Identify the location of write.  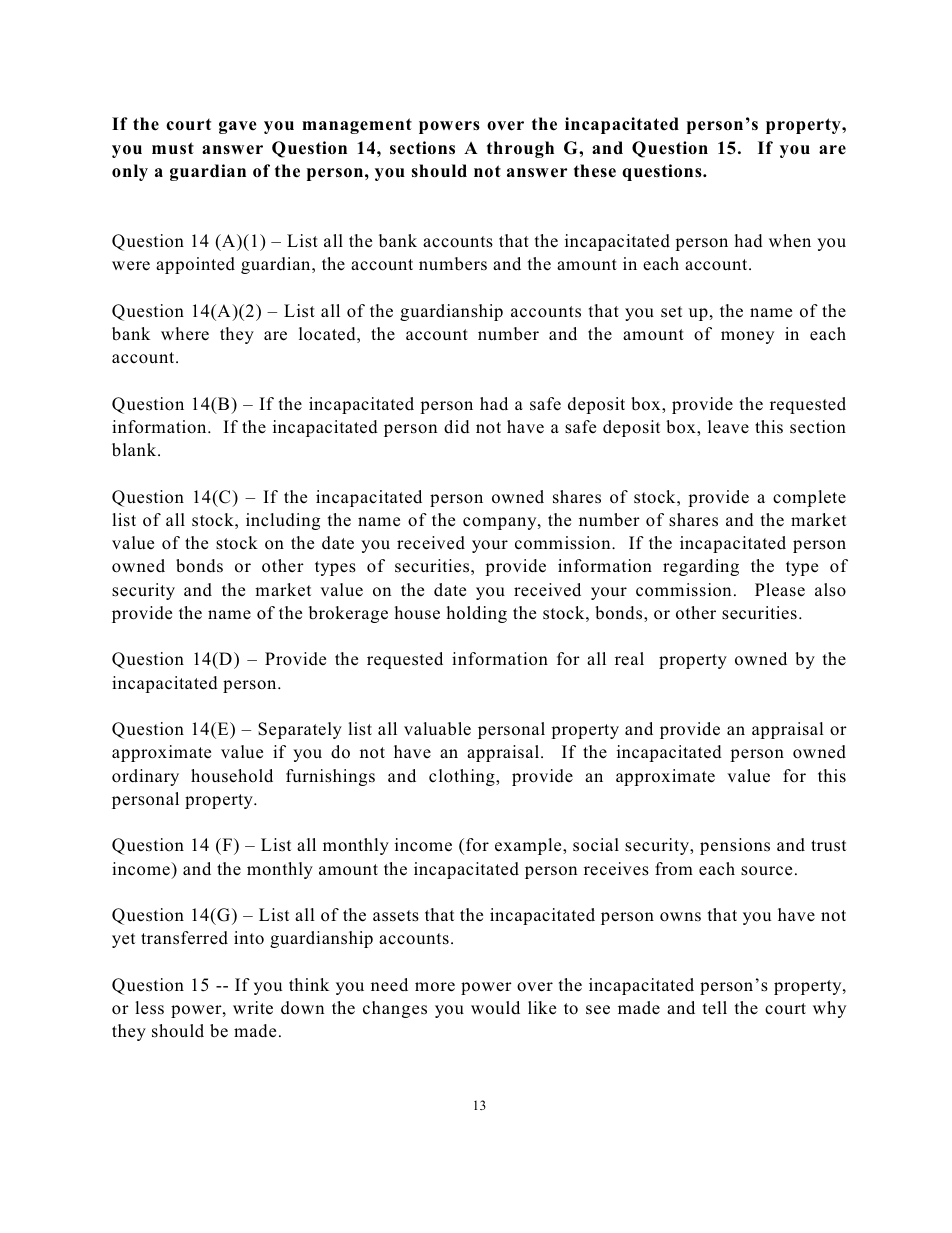
(253, 1008).
